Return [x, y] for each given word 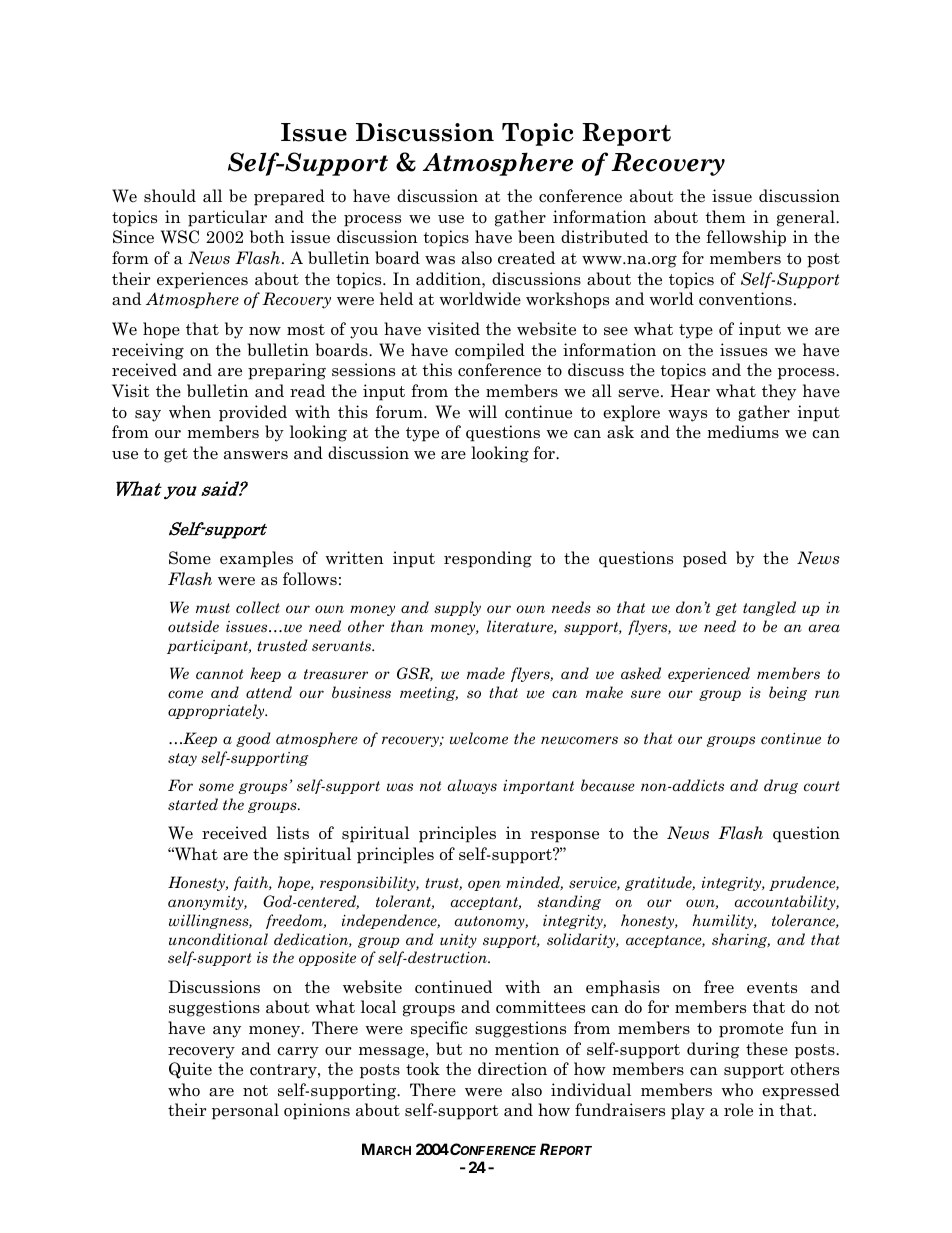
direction [512, 1069]
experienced [709, 674]
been [536, 237]
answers [256, 455]
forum [400, 412]
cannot [219, 674]
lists [293, 832]
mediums [743, 432]
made [486, 673]
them [725, 217]
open [484, 885]
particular [227, 218]
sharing [741, 940]
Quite [190, 1070]
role [738, 1110]
